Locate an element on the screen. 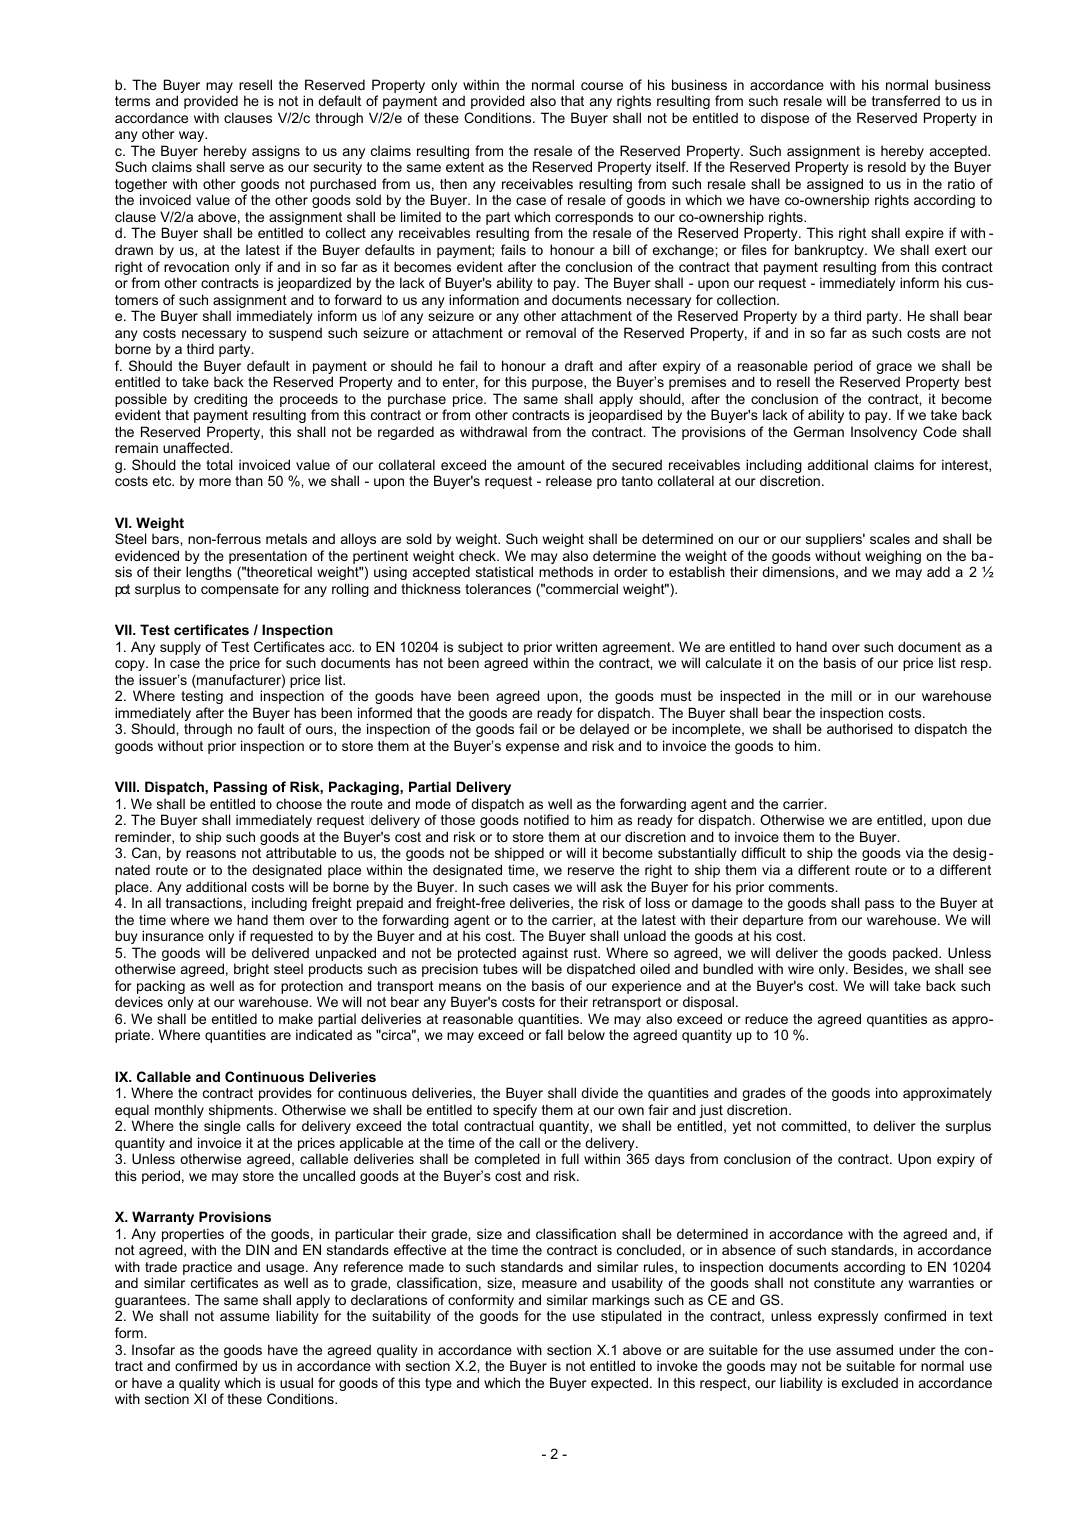 This screenshot has height=1513, width=1070. under is located at coordinates (917, 1349).
